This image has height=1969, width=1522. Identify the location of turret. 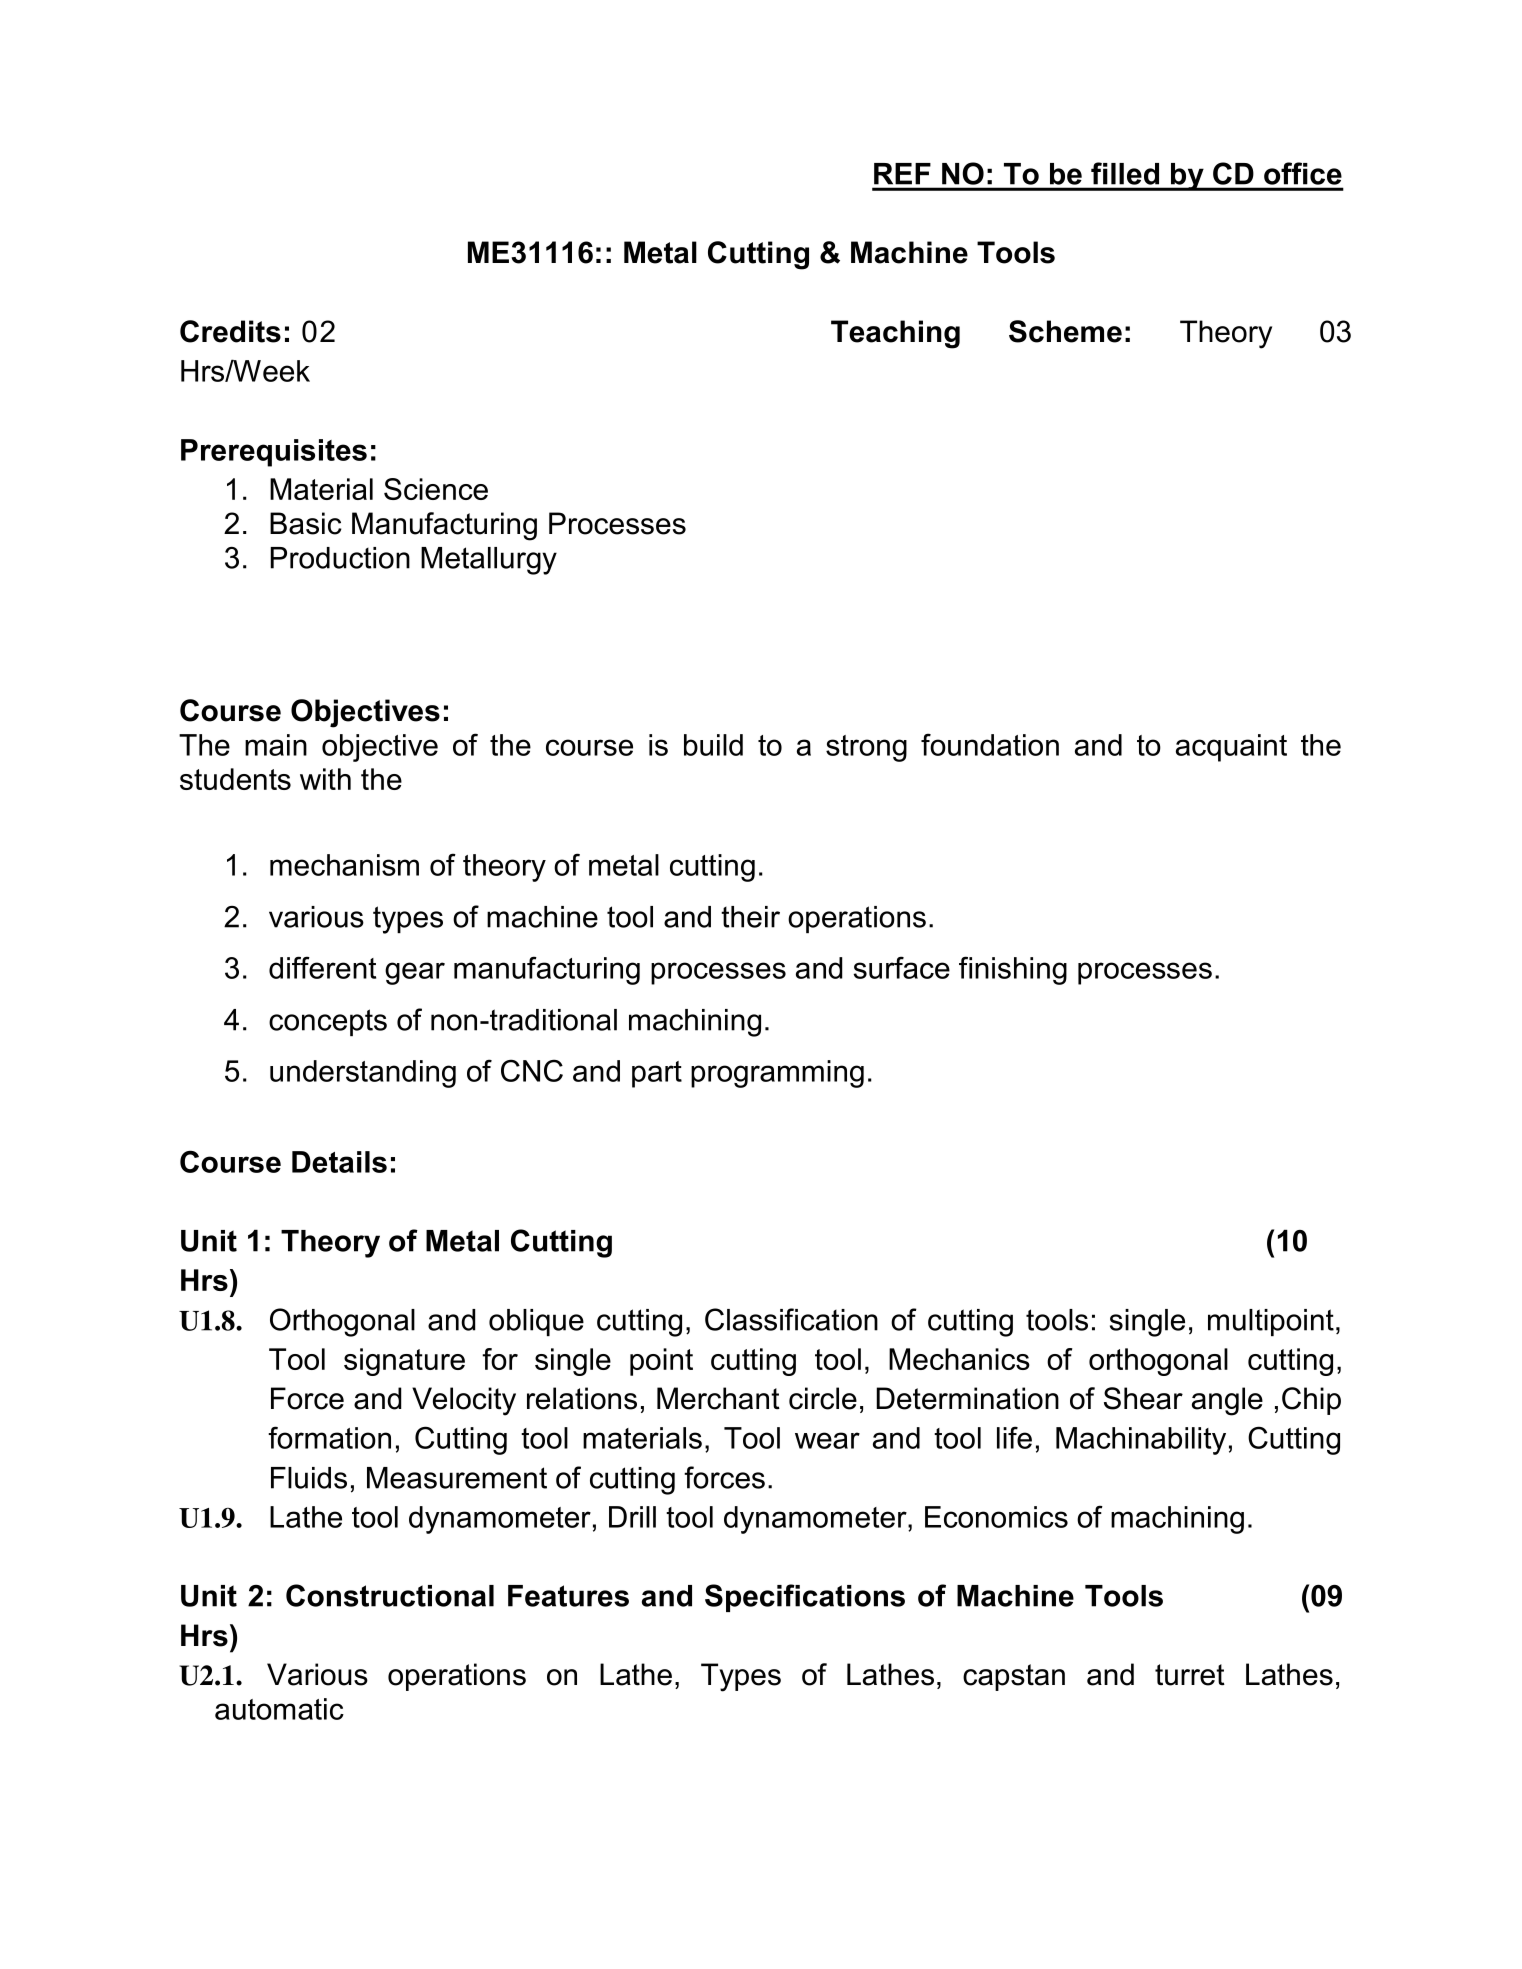
(1190, 1675).
